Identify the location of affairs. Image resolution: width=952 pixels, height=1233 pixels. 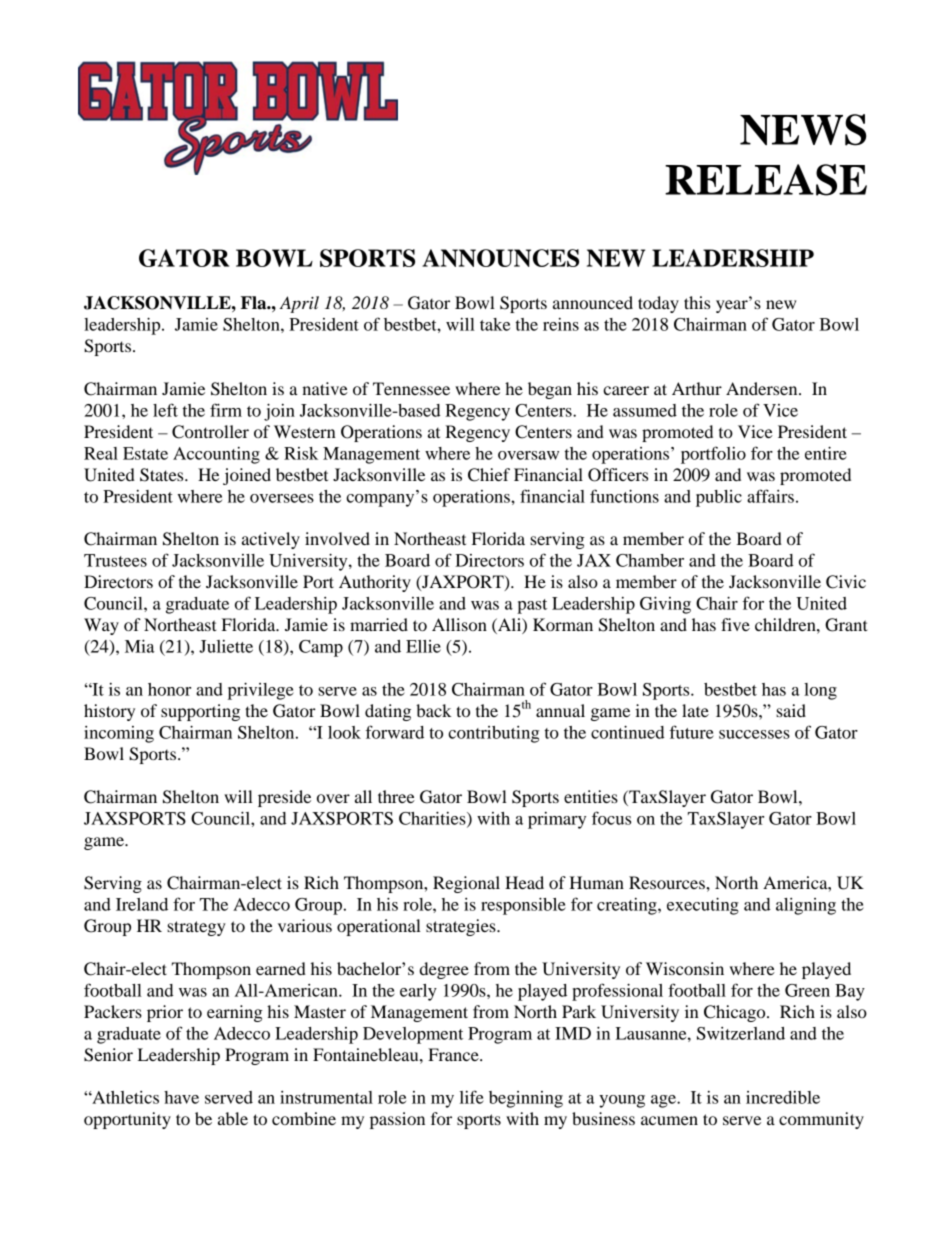
(770, 496).
